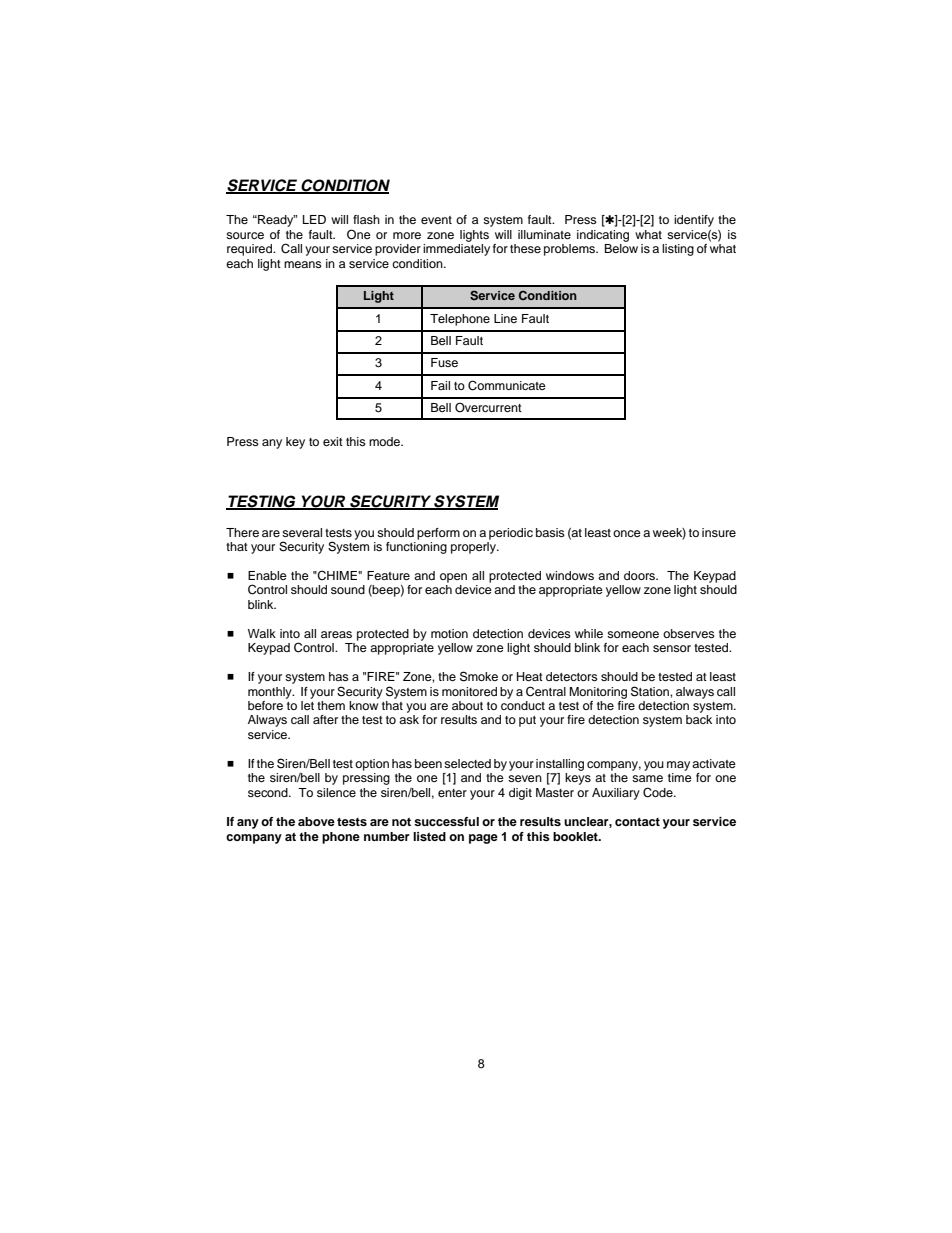 The image size is (952, 1233). What do you see at coordinates (627, 533) in the screenshot?
I see `once` at bounding box center [627, 533].
